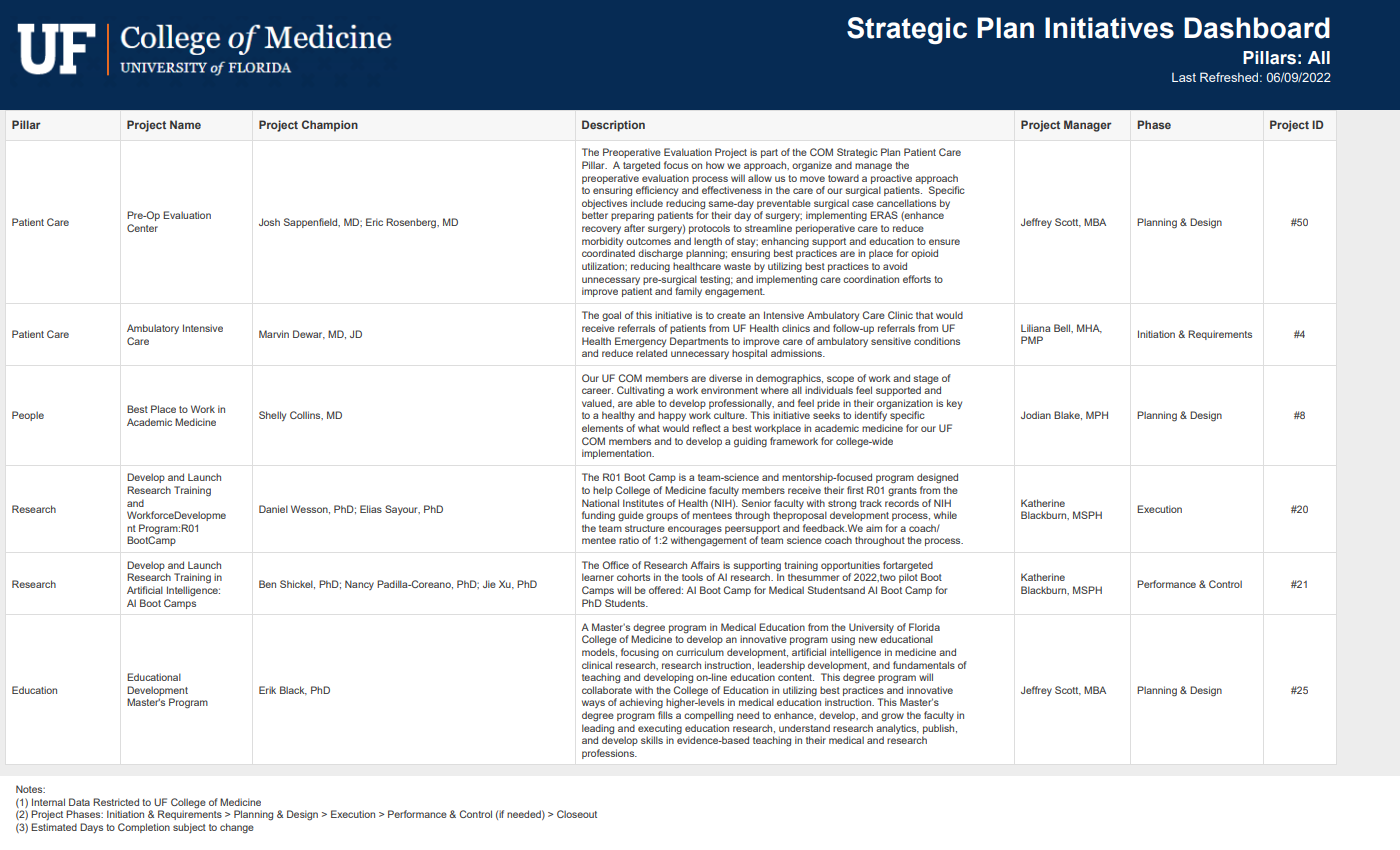 This image has height=850, width=1400. Describe the element at coordinates (185, 124) in the image. I see `Name` at that location.
